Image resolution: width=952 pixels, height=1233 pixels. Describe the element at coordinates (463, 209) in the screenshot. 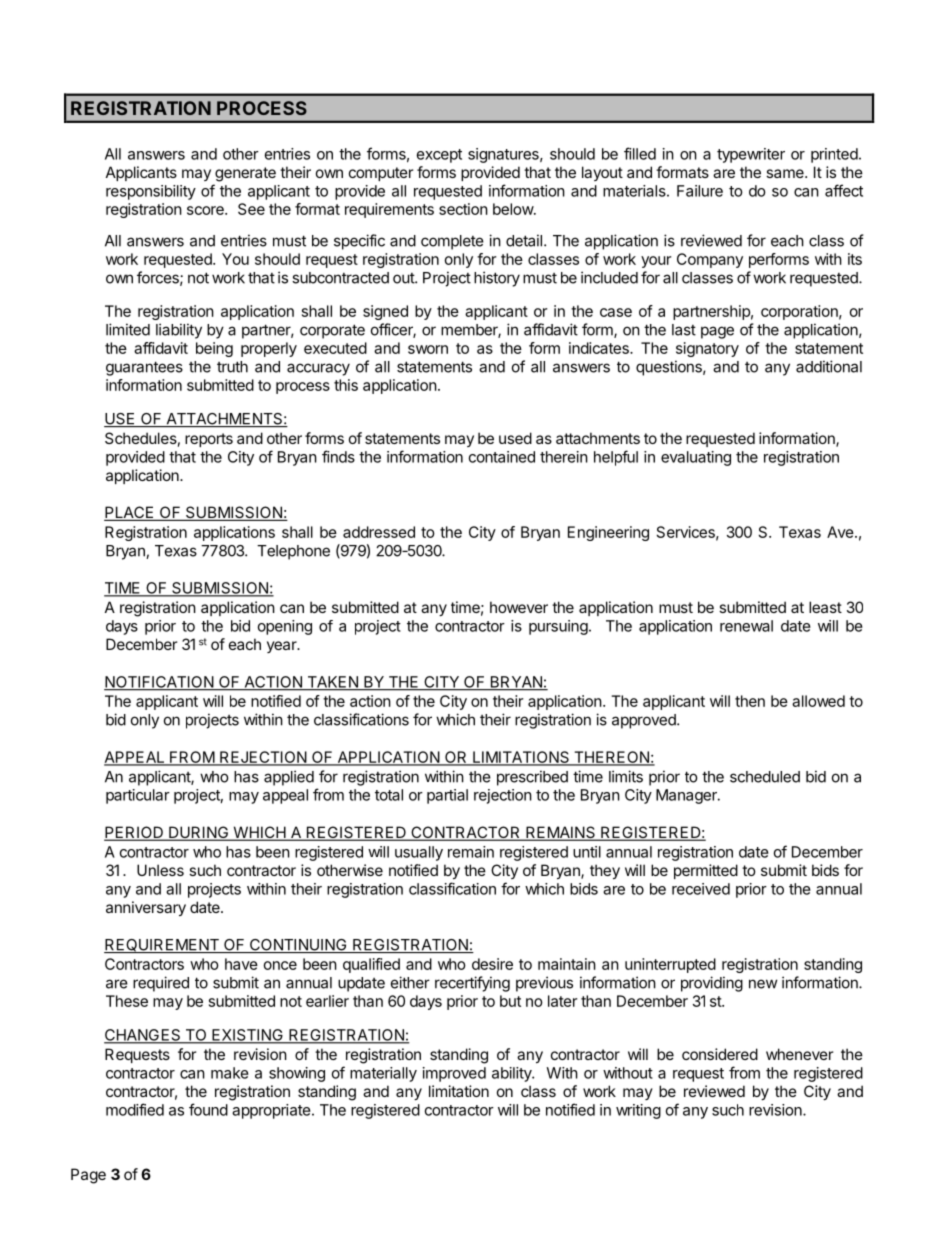

I see `section` at that location.
